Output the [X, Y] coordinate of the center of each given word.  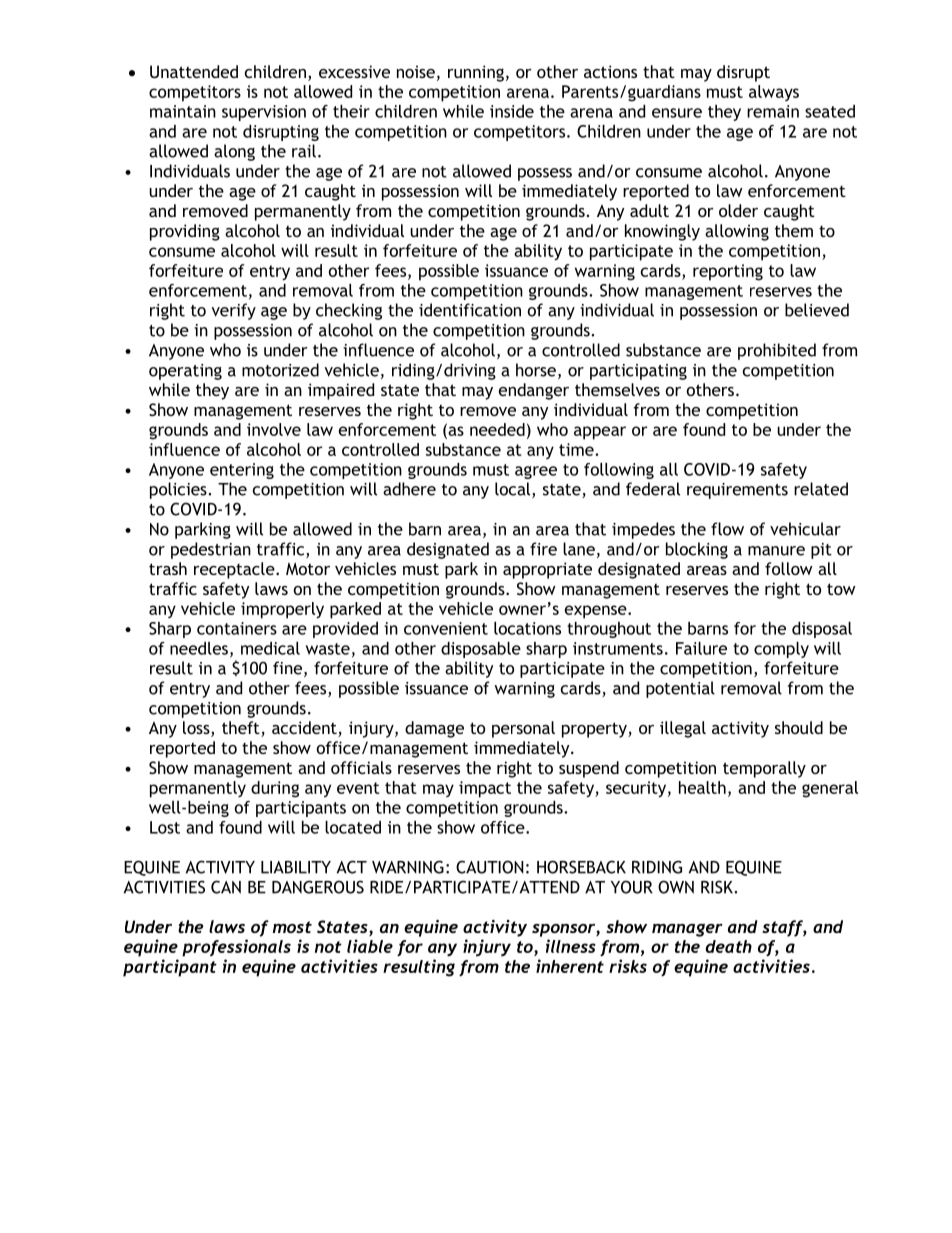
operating [185, 372]
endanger [534, 391]
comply [781, 650]
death [729, 946]
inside [512, 111]
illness [571, 946]
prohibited [777, 351]
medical [270, 648]
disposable [481, 650]
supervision [264, 113]
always [774, 93]
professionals [236, 948]
